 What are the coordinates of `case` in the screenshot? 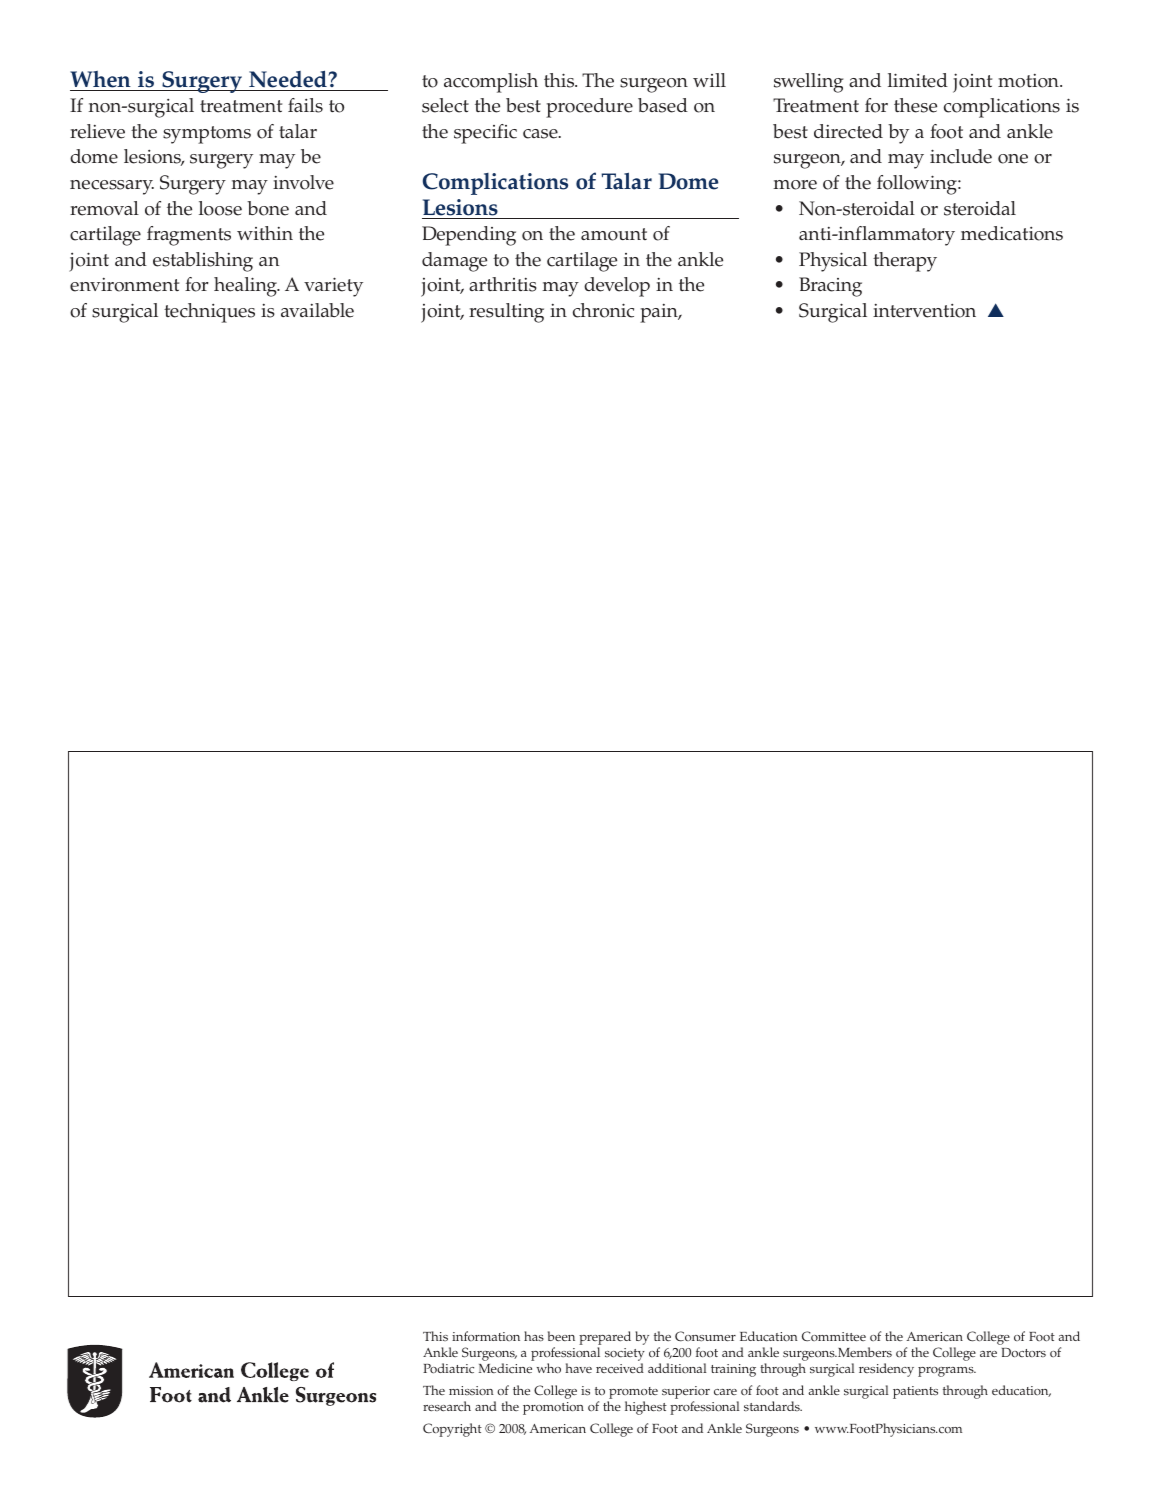 It's located at (541, 134).
